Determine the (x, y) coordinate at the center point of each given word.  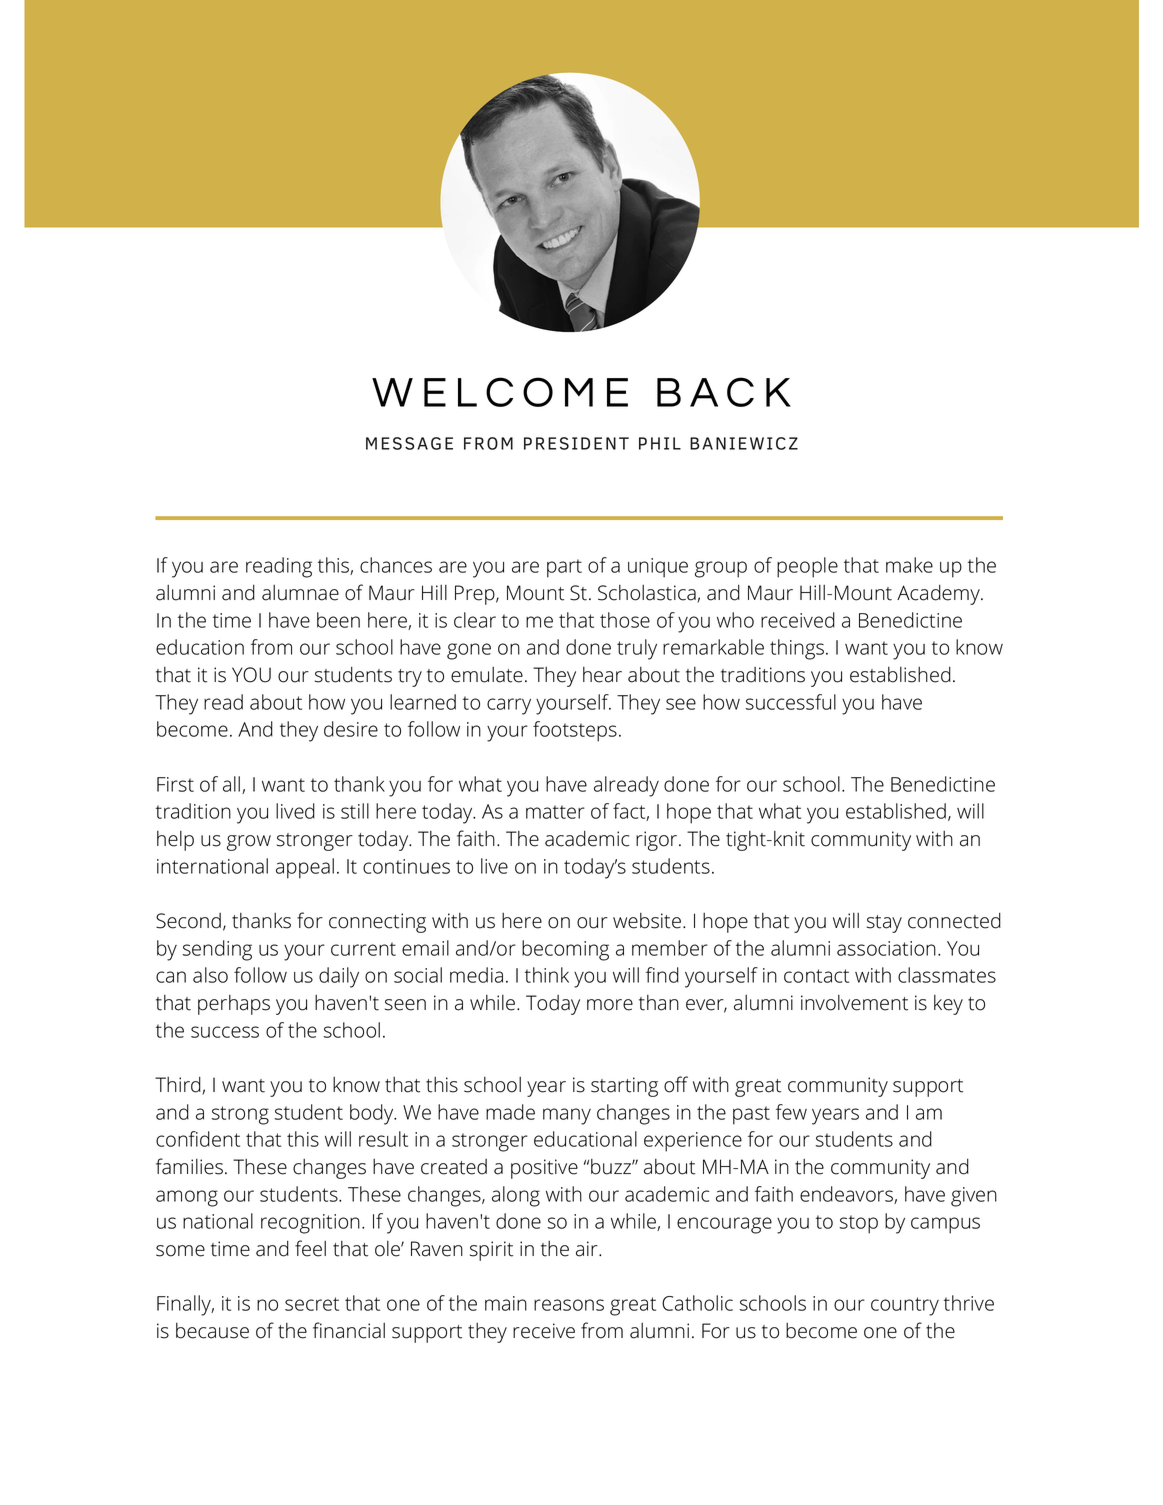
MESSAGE (409, 443)
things (797, 649)
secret (312, 1304)
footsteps (575, 731)
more (610, 1005)
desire (351, 729)
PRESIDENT (576, 443)
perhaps (234, 1005)
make (909, 565)
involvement (854, 1003)
